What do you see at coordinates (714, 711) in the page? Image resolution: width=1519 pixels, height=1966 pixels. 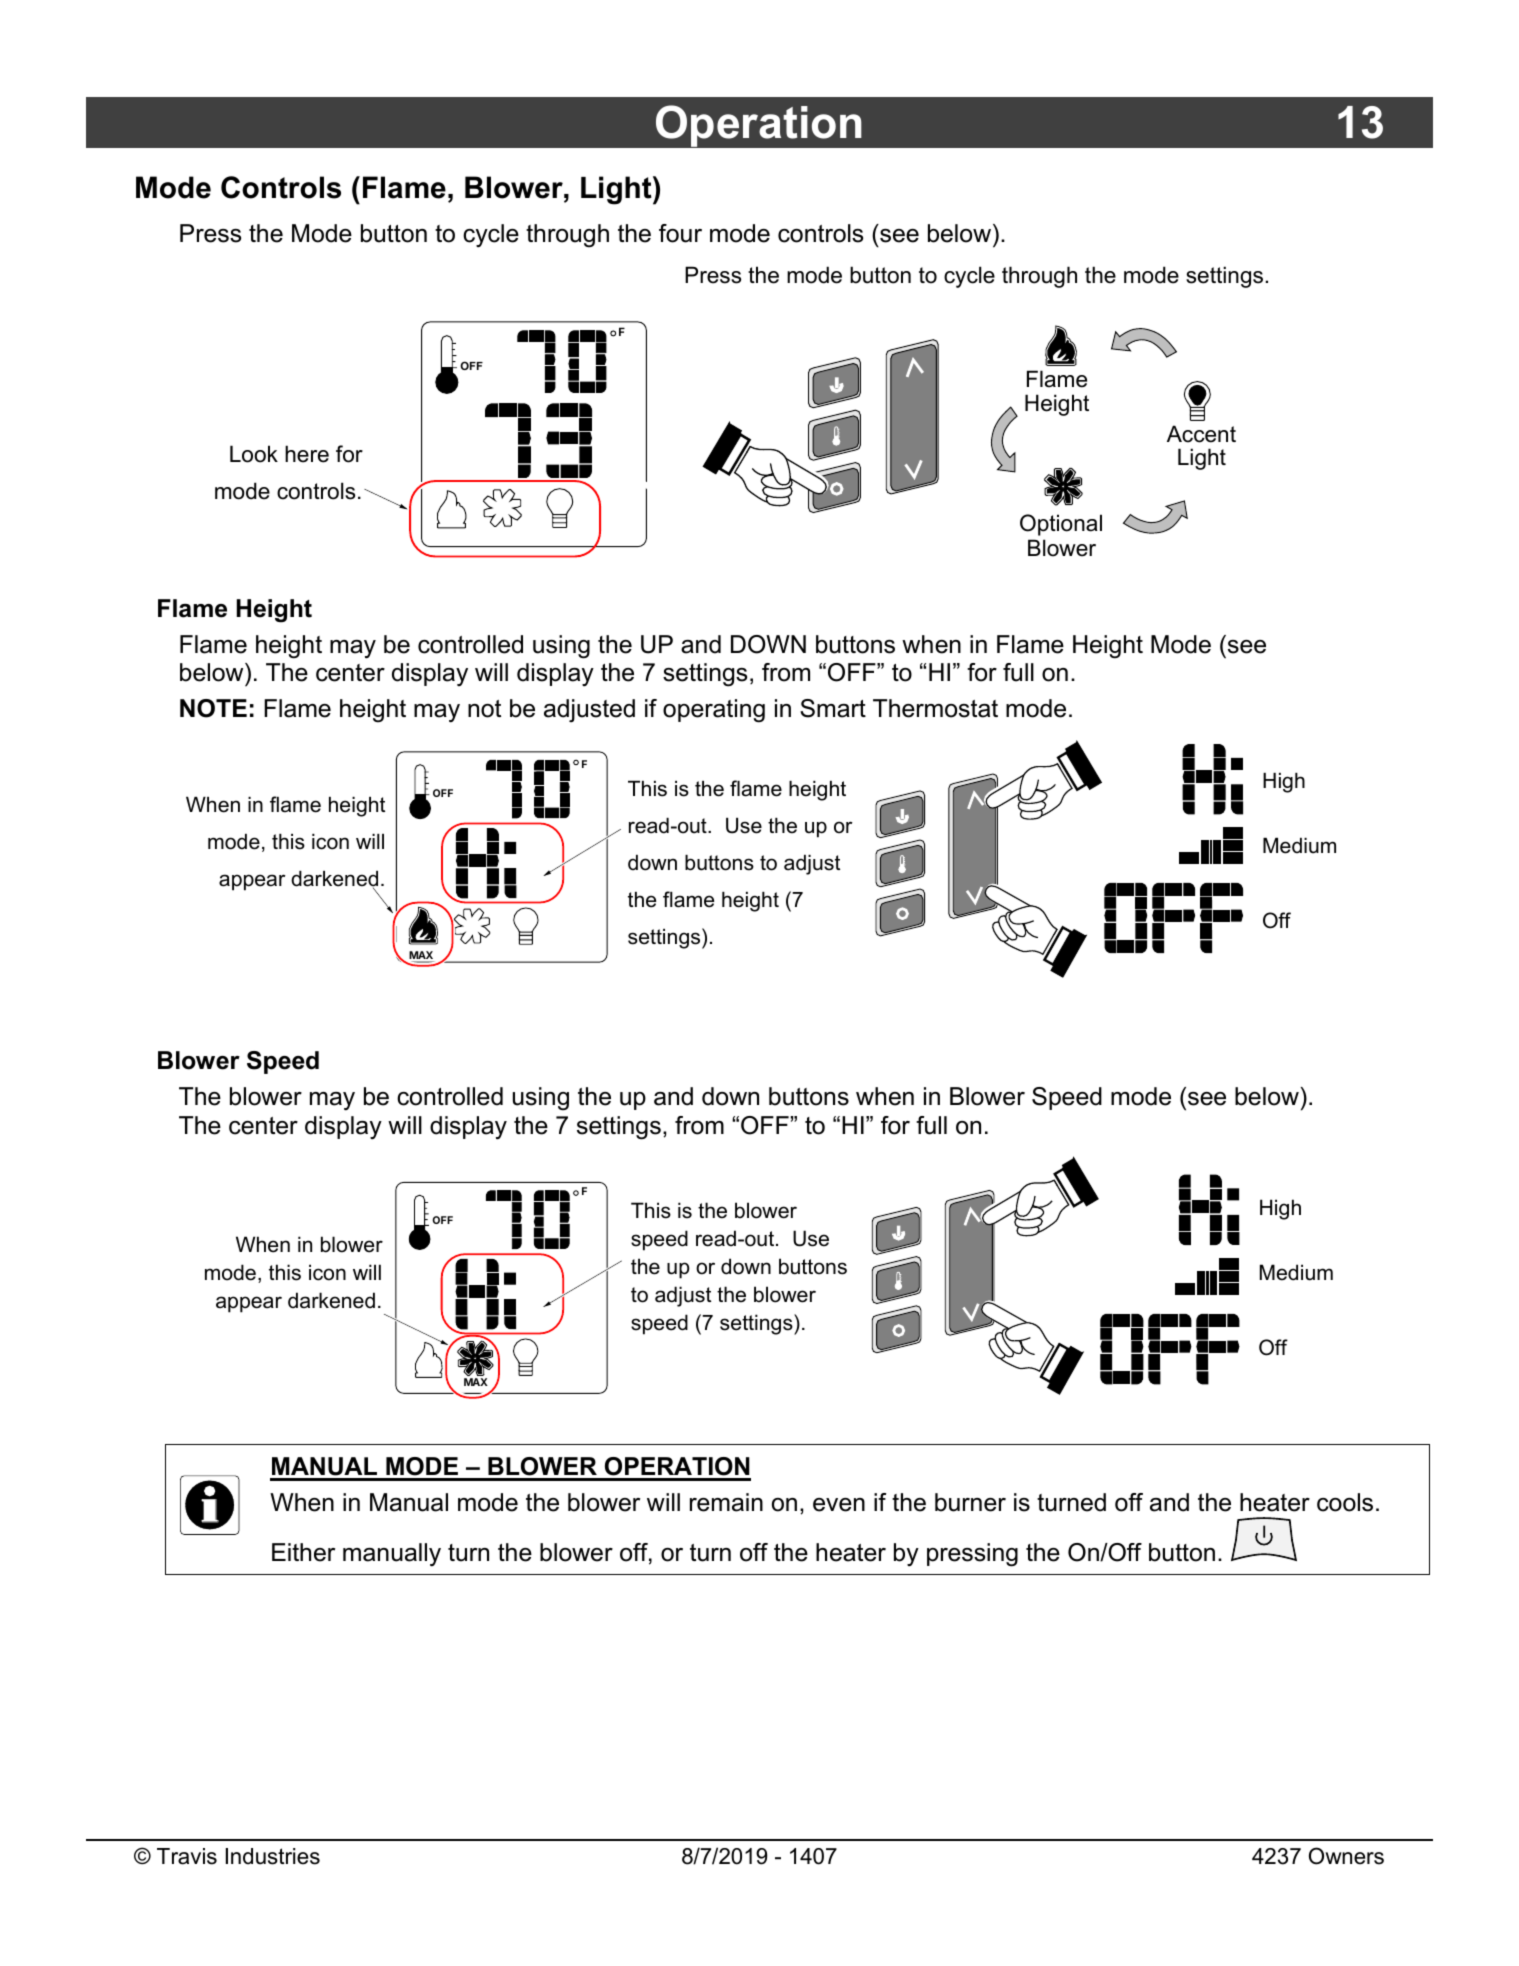 I see `operating` at bounding box center [714, 711].
